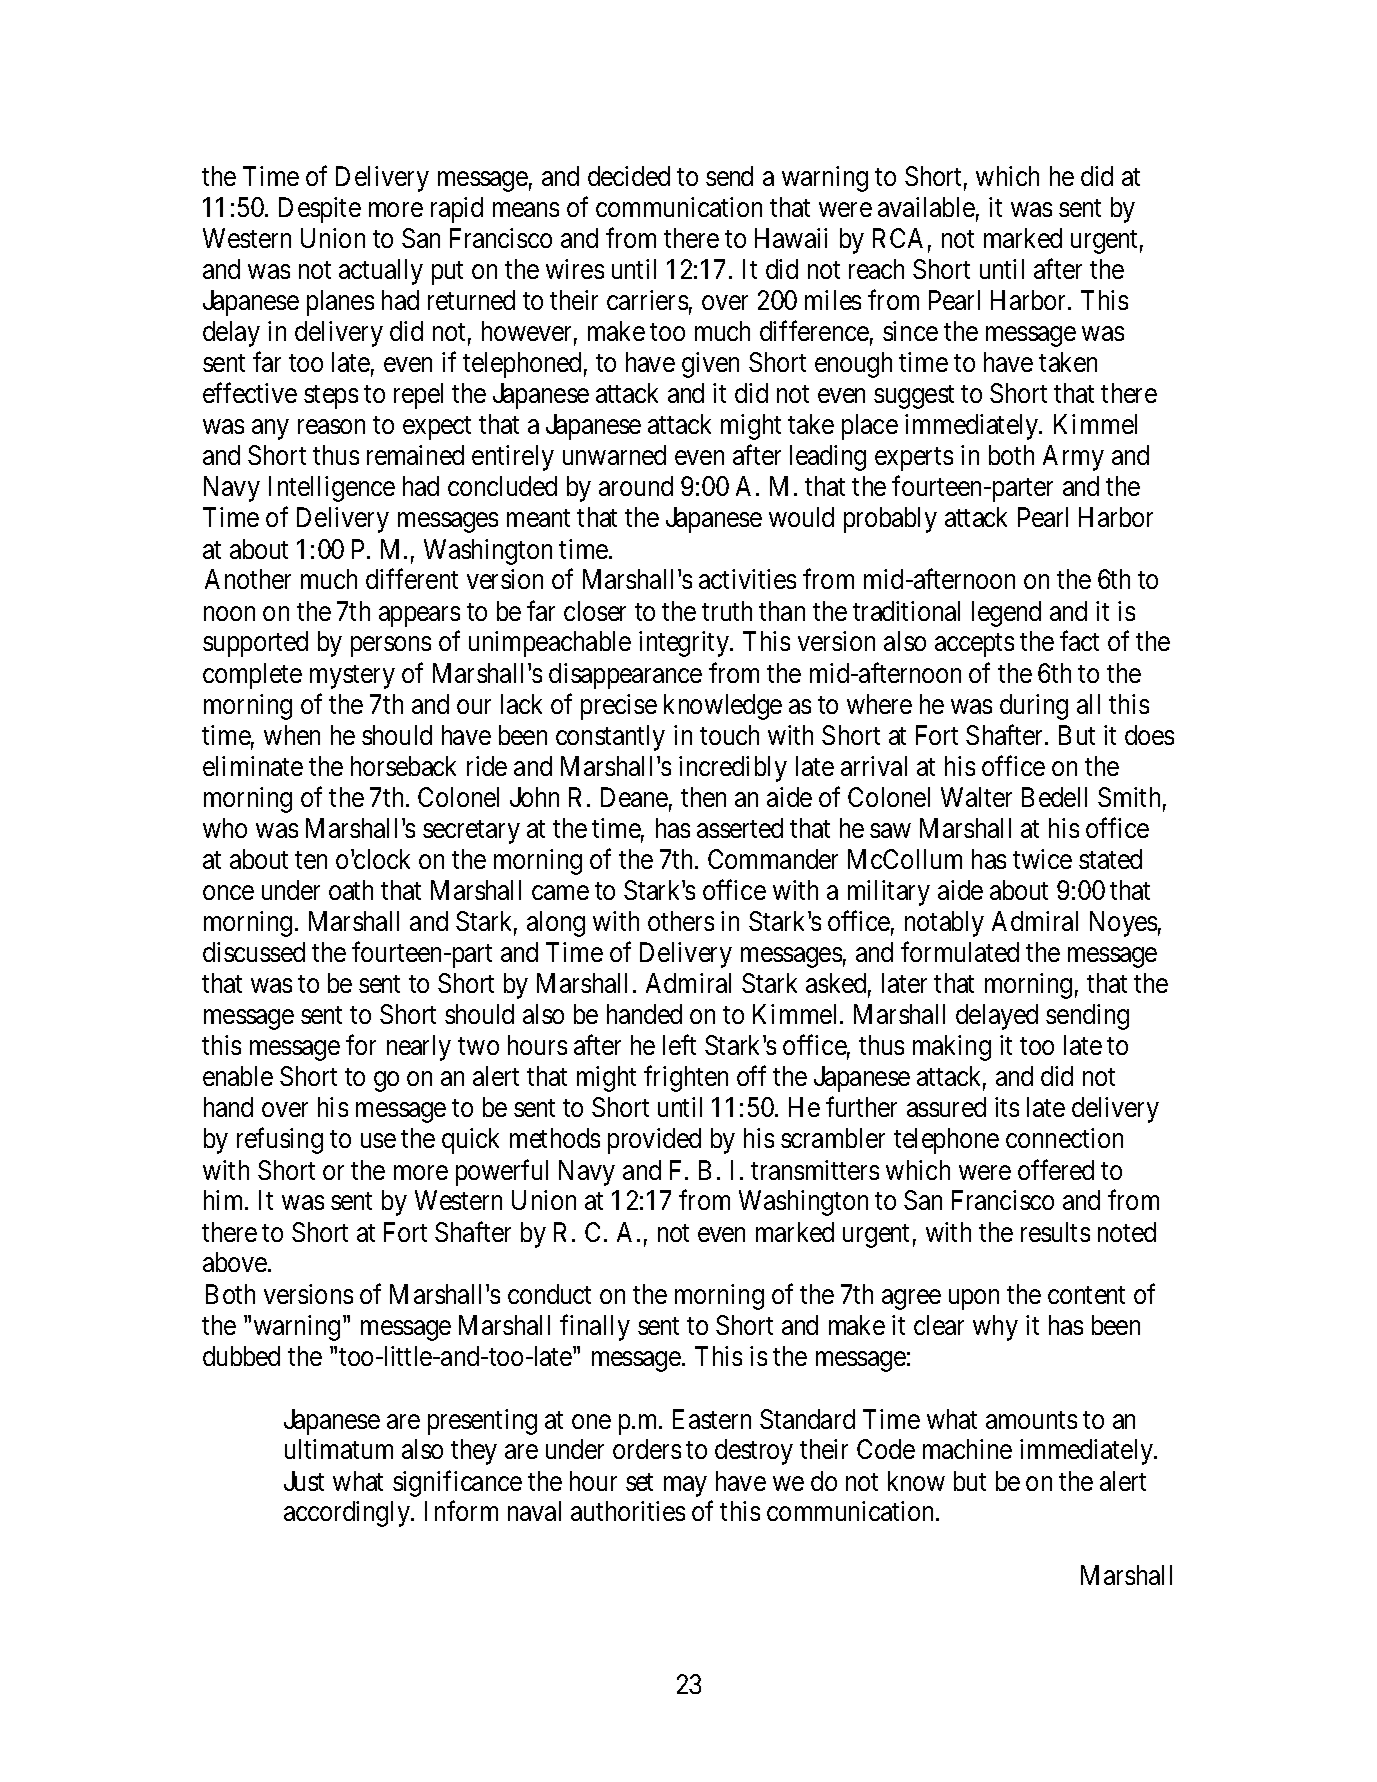 This screenshot has width=1377, height=1782. I want to click on integrity, so click(685, 644).
